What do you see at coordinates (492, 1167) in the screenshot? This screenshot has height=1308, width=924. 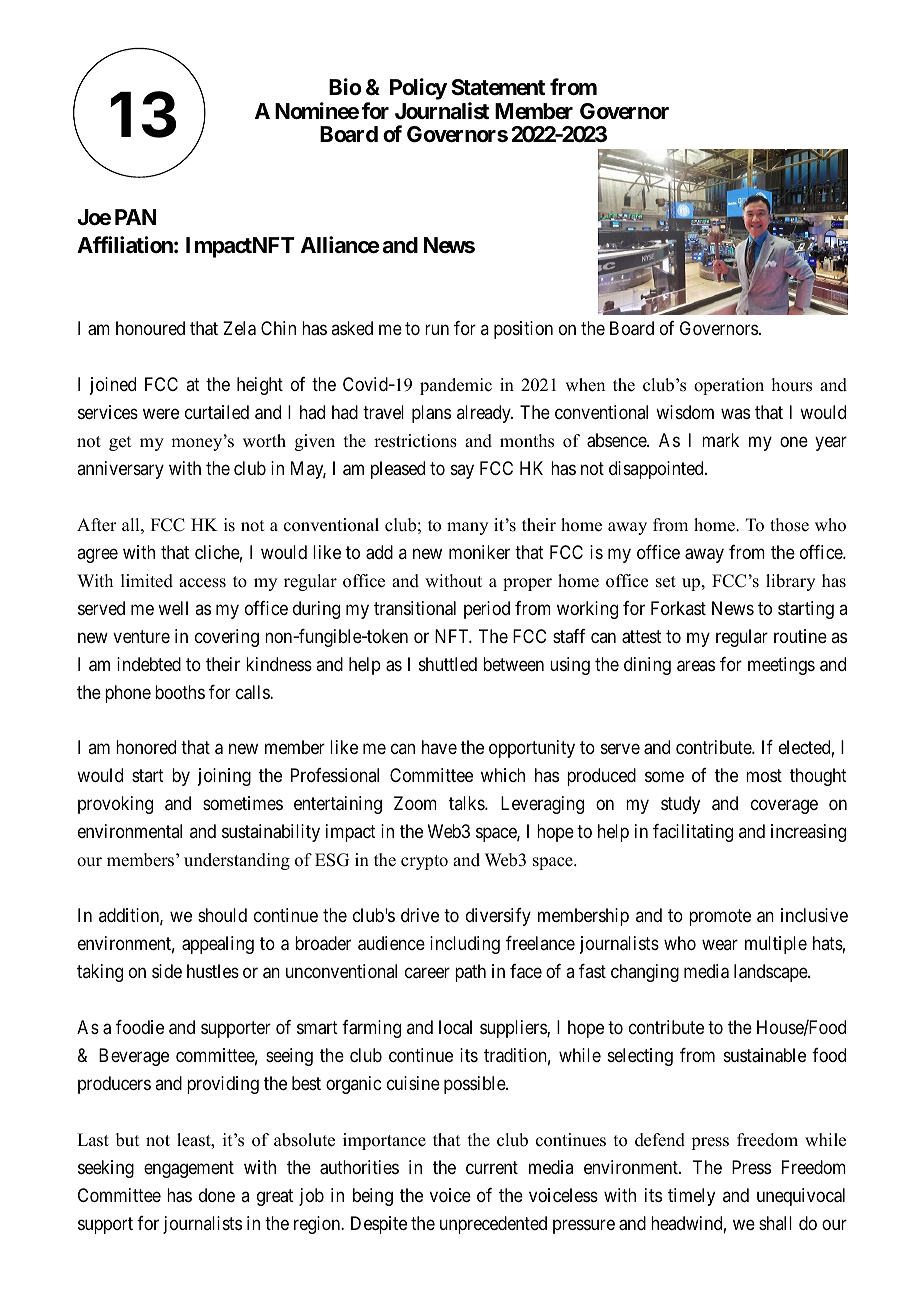 I see `current` at bounding box center [492, 1167].
